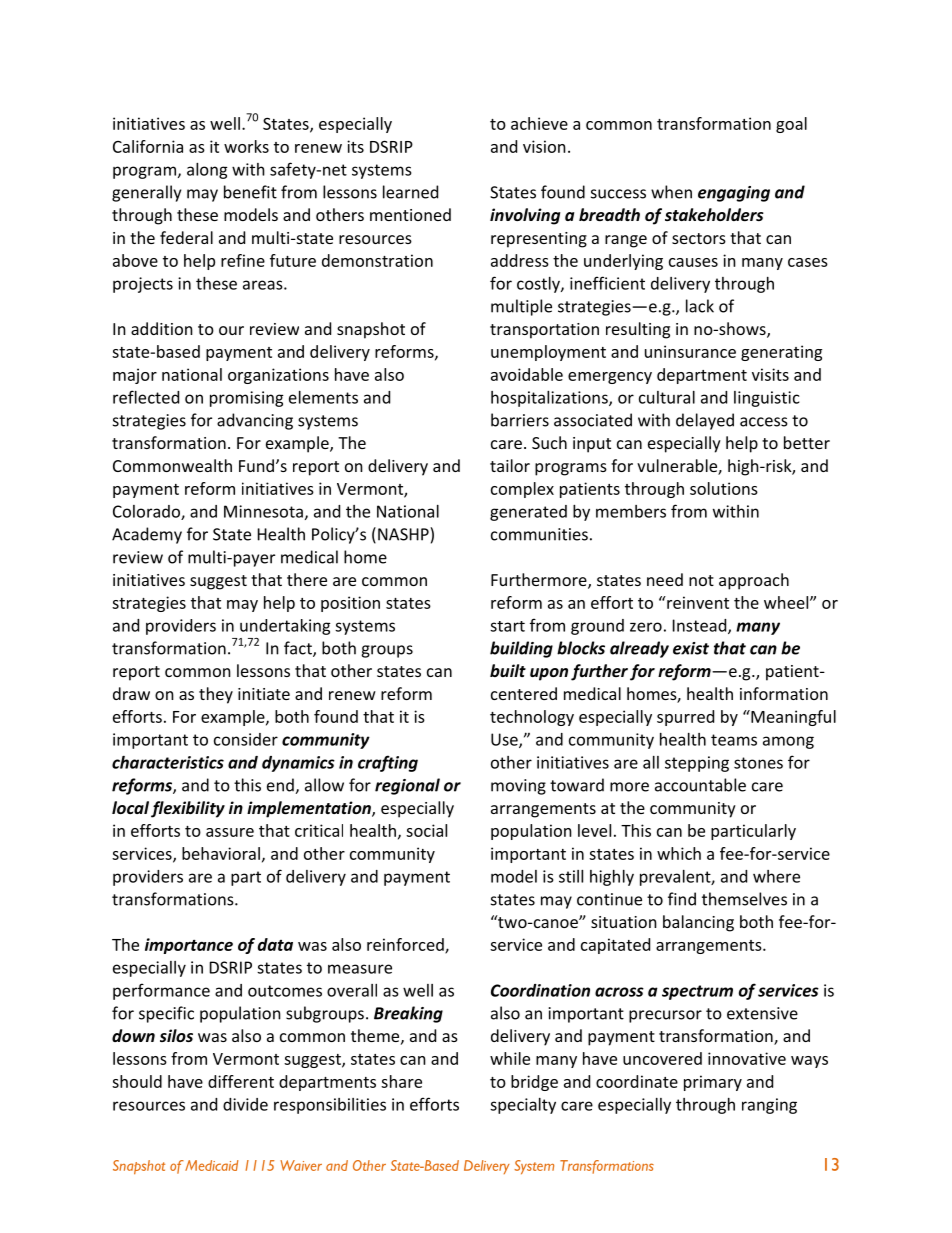 The height and width of the page is (1233, 952). What do you see at coordinates (705, 421) in the page?
I see `delayed` at bounding box center [705, 421].
